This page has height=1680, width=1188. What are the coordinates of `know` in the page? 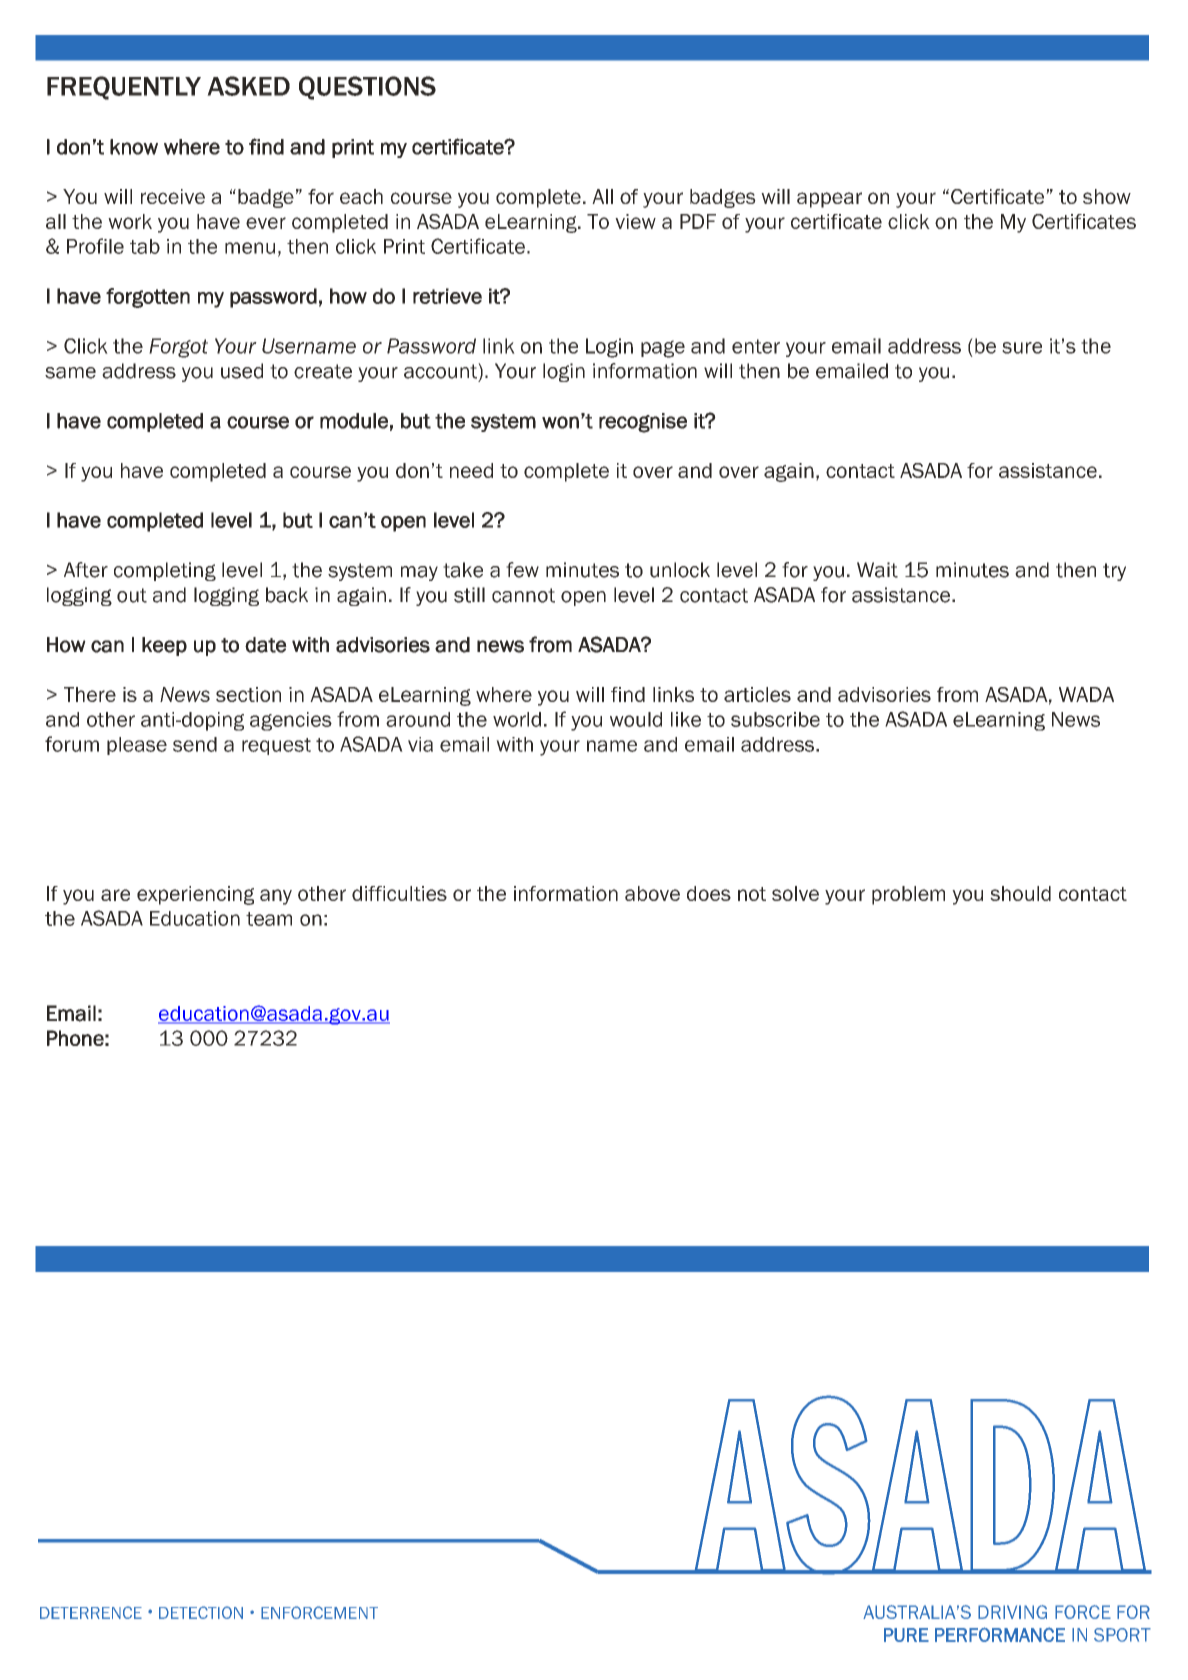 It's located at (134, 147).
